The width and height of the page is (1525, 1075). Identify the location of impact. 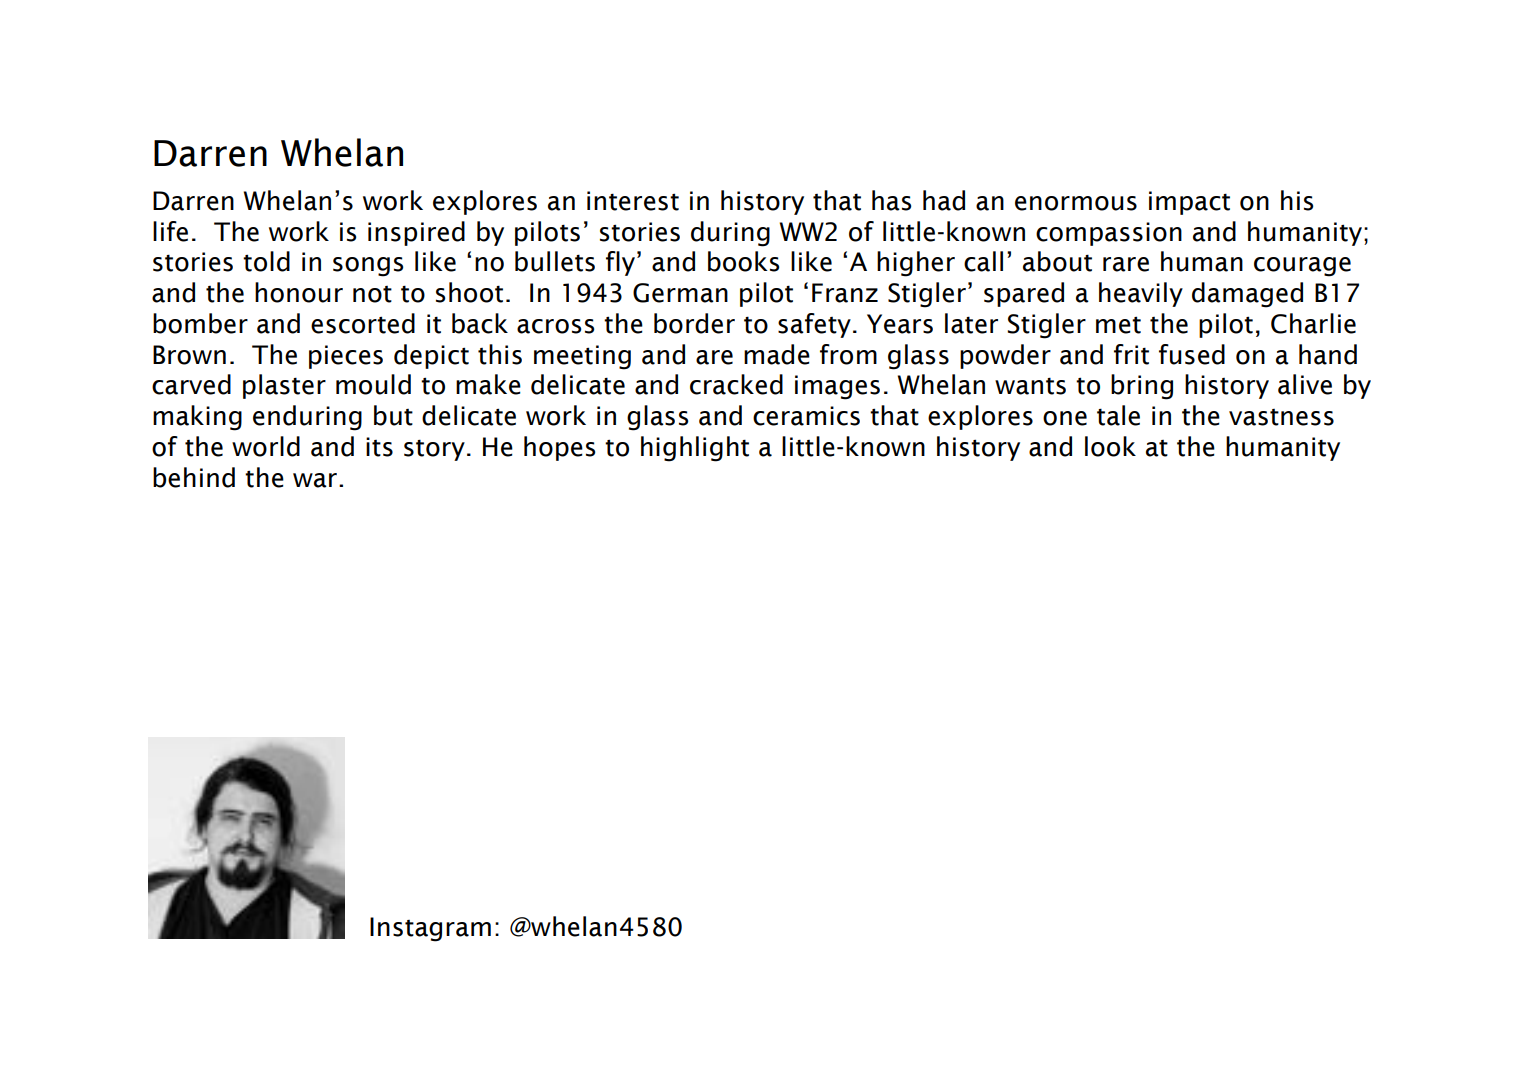
(1189, 203).
